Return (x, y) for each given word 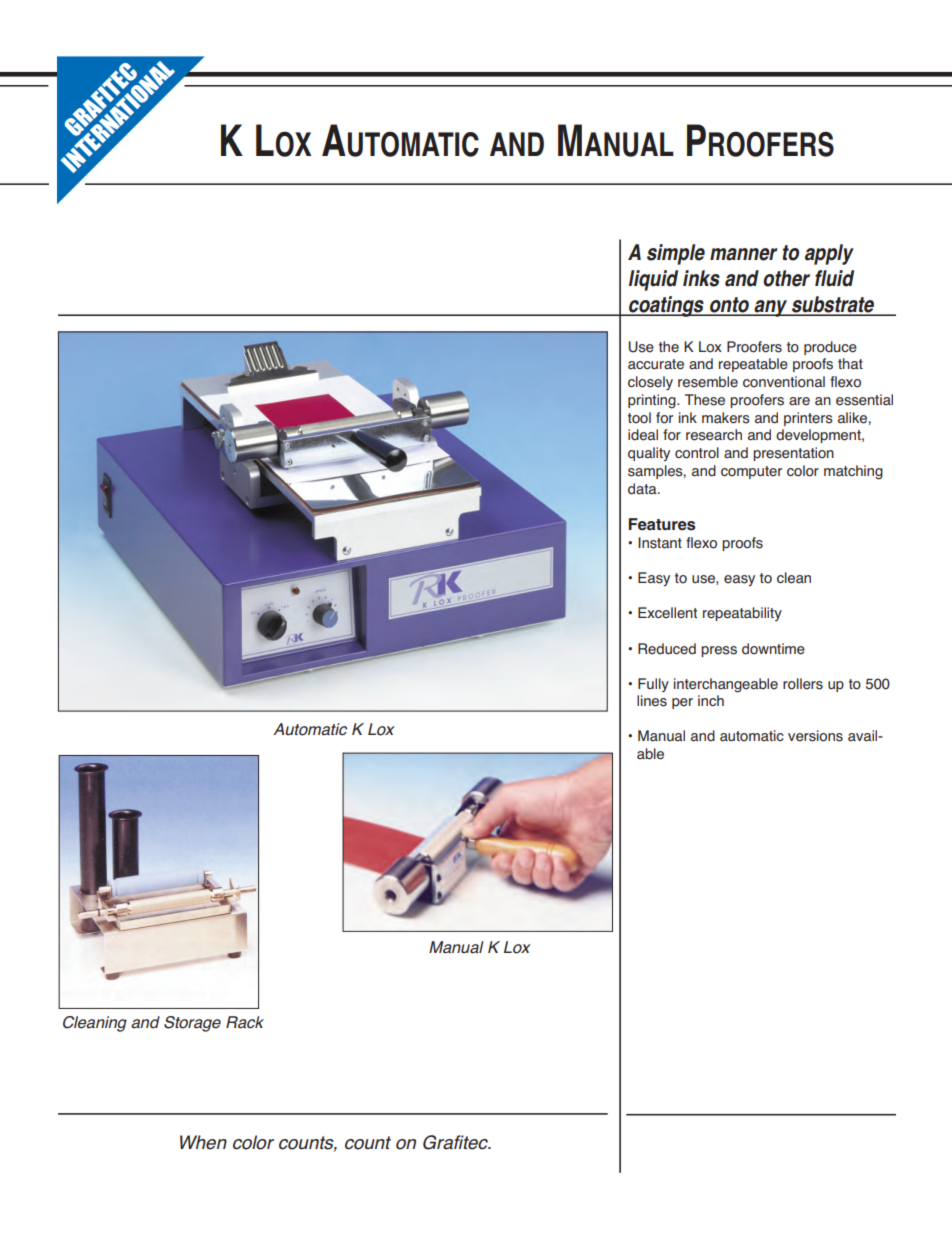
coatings (666, 306)
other (786, 278)
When (203, 1142)
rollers (803, 684)
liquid (653, 280)
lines (652, 701)
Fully (653, 685)
